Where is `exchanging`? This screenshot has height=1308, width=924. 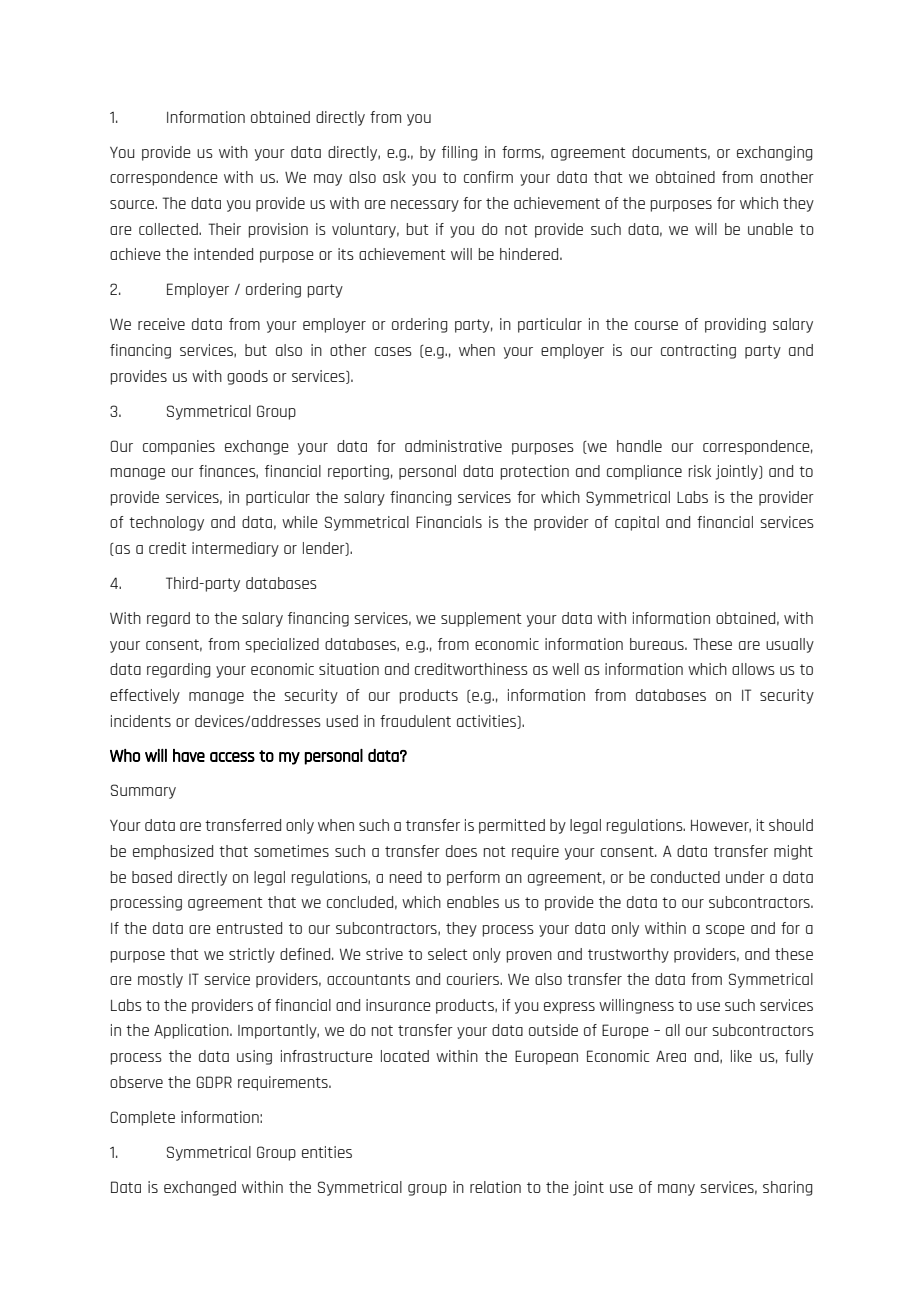
exchanging is located at coordinates (775, 153).
